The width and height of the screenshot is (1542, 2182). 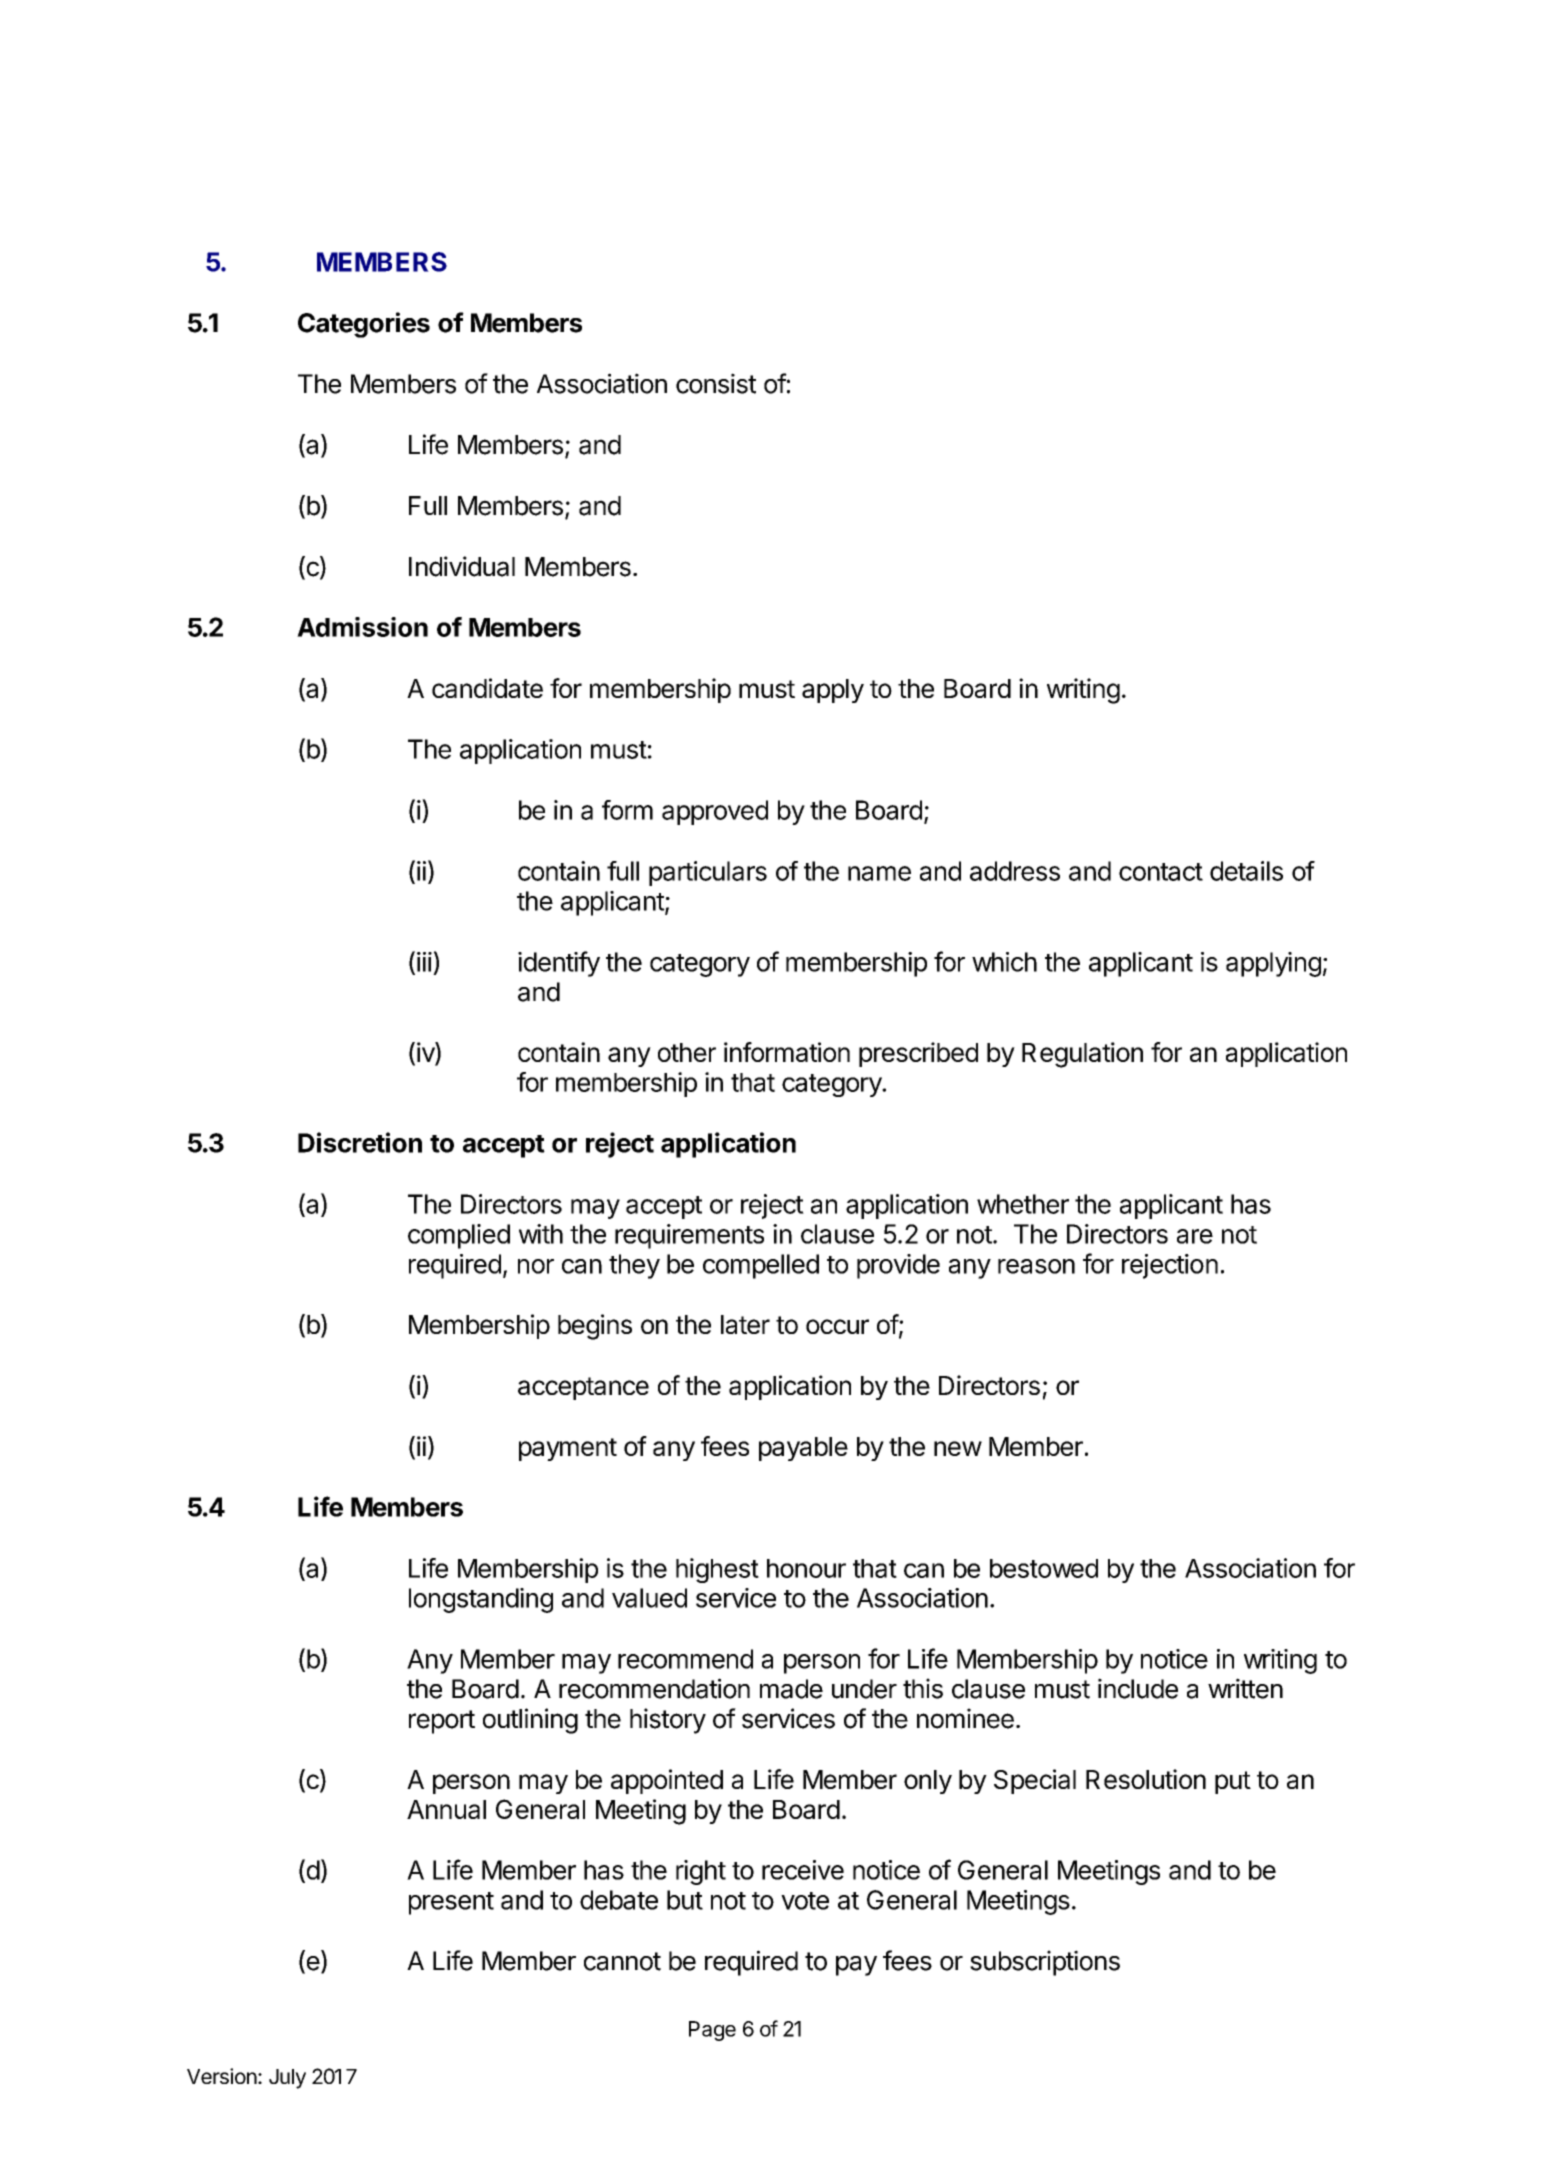 I want to click on payable, so click(x=803, y=1449).
